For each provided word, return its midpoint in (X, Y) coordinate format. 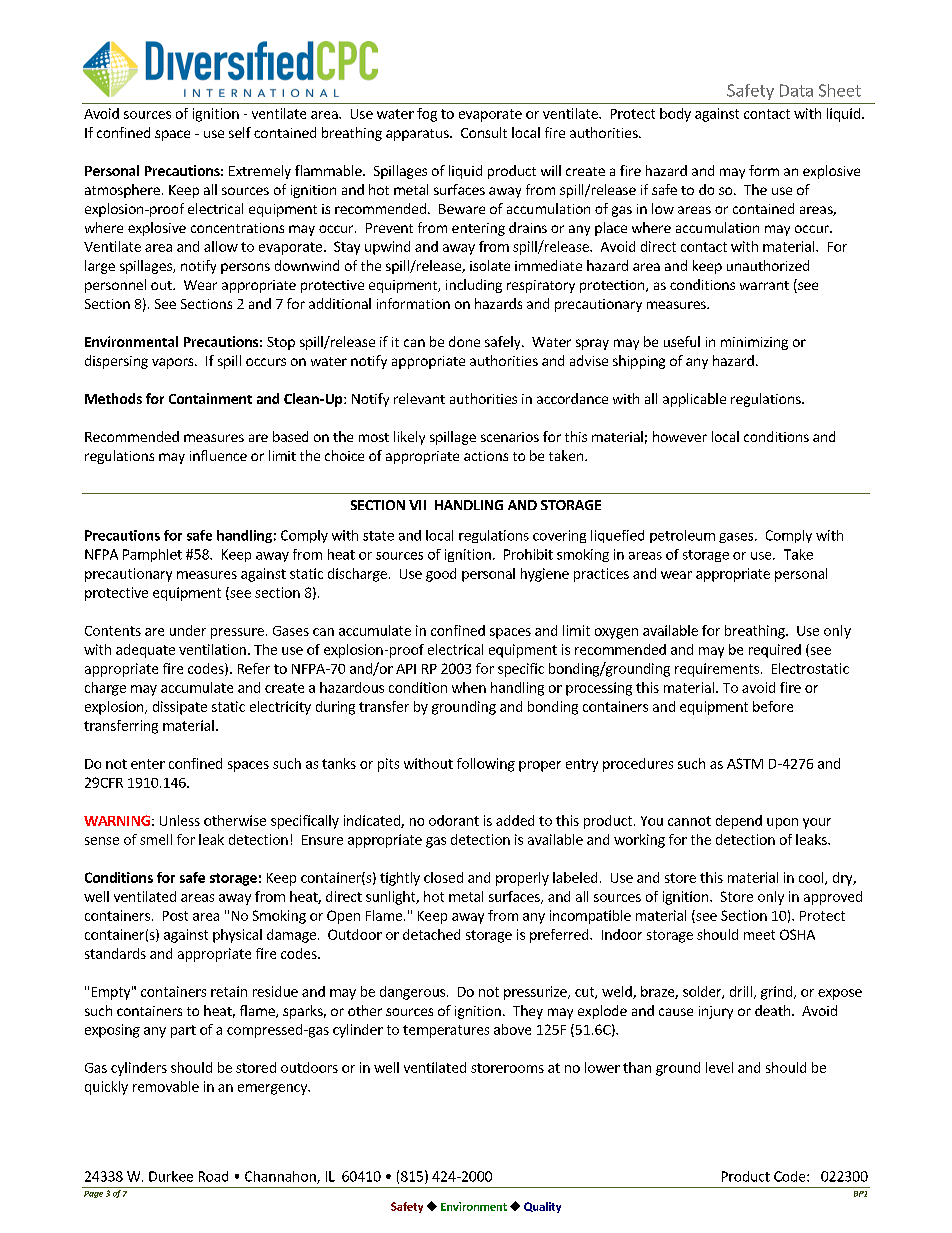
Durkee (171, 1176)
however (680, 436)
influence (218, 455)
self (240, 132)
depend (739, 822)
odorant (454, 820)
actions (486, 456)
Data (796, 90)
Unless (180, 820)
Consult (484, 132)
